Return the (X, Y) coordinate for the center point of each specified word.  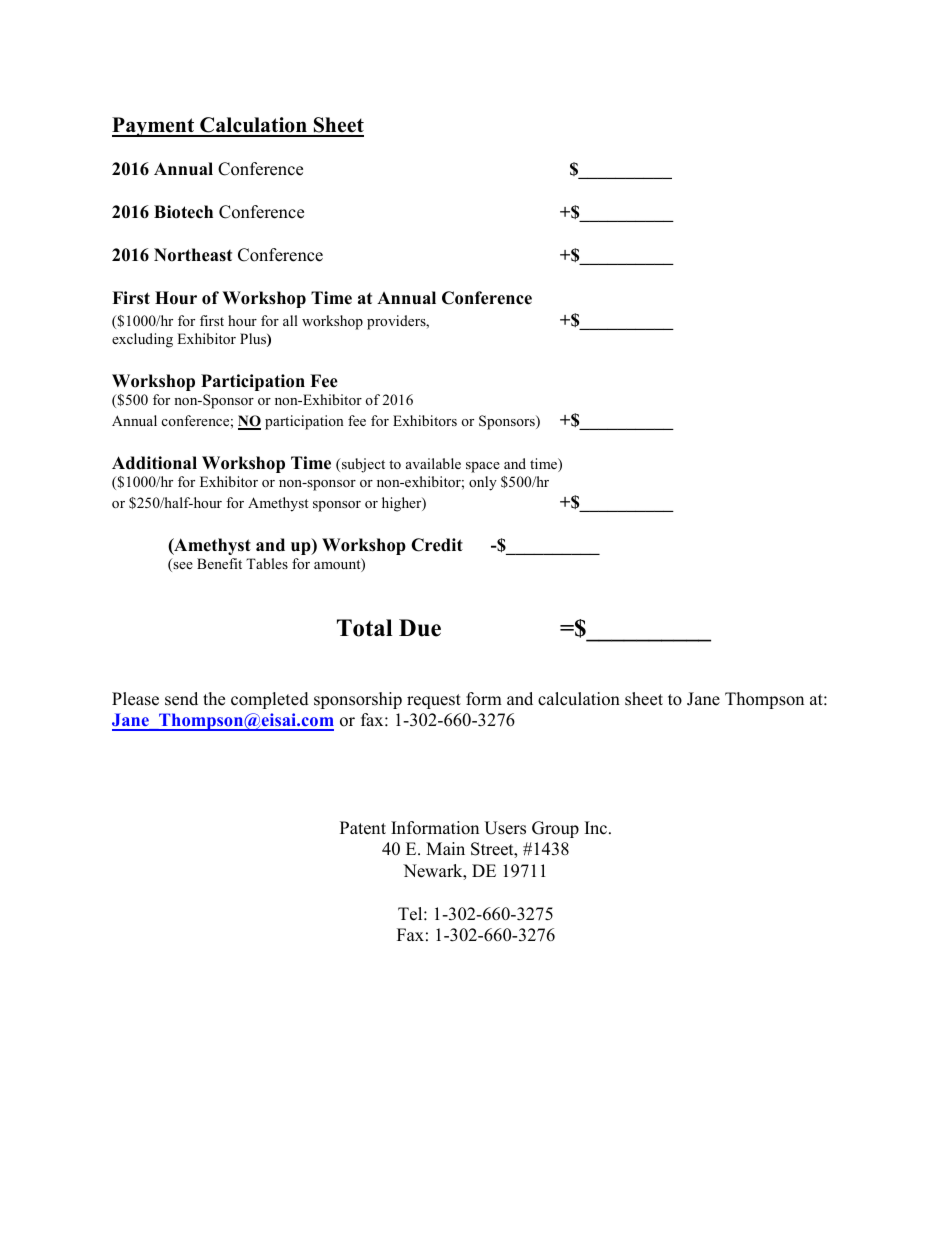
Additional (154, 463)
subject (362, 465)
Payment (154, 127)
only (483, 483)
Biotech (183, 212)
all (290, 320)
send (181, 699)
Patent (363, 828)
